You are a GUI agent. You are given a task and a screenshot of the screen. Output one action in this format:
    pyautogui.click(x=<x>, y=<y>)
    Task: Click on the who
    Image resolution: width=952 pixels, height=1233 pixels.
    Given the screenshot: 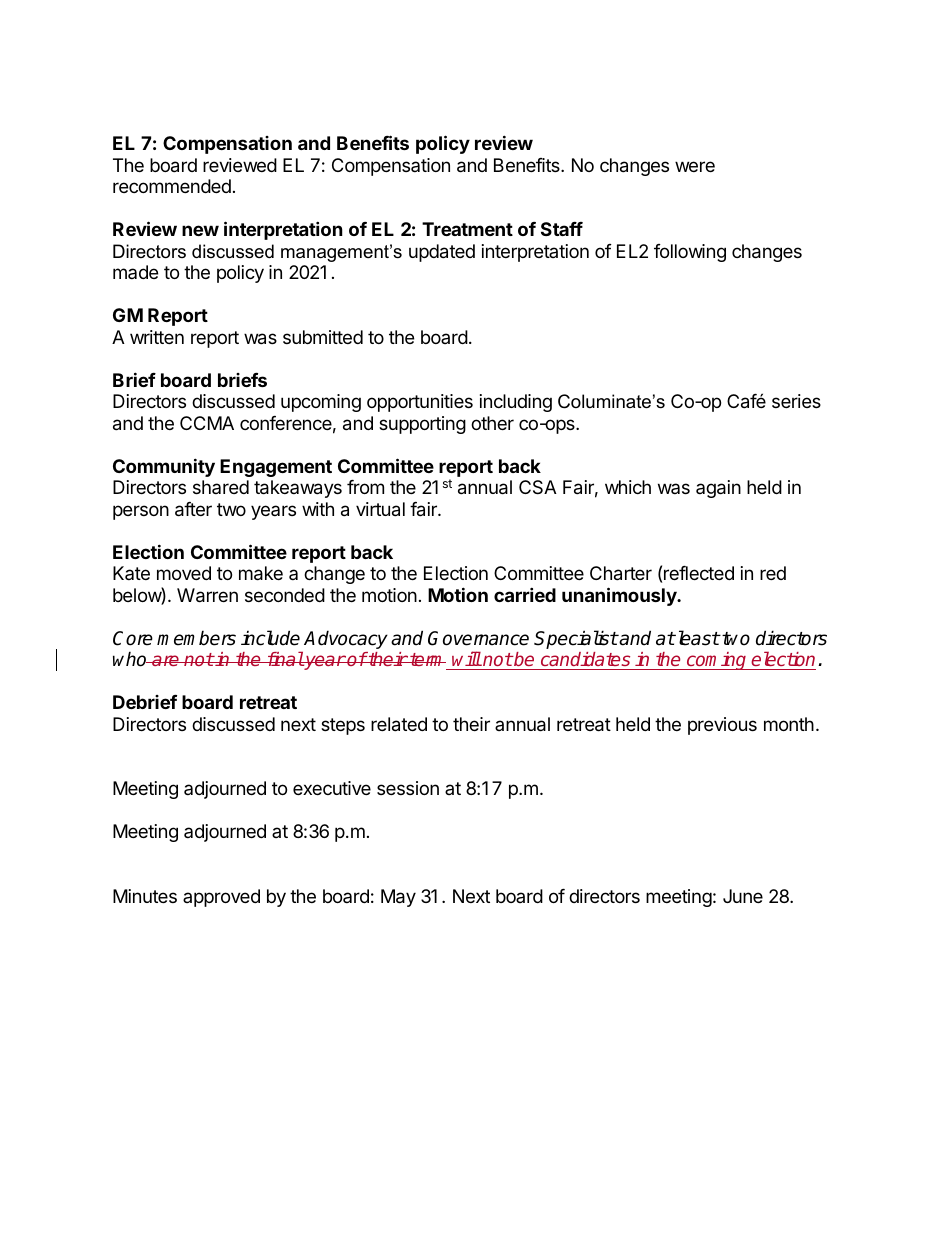 What is the action you would take?
    pyautogui.click(x=131, y=659)
